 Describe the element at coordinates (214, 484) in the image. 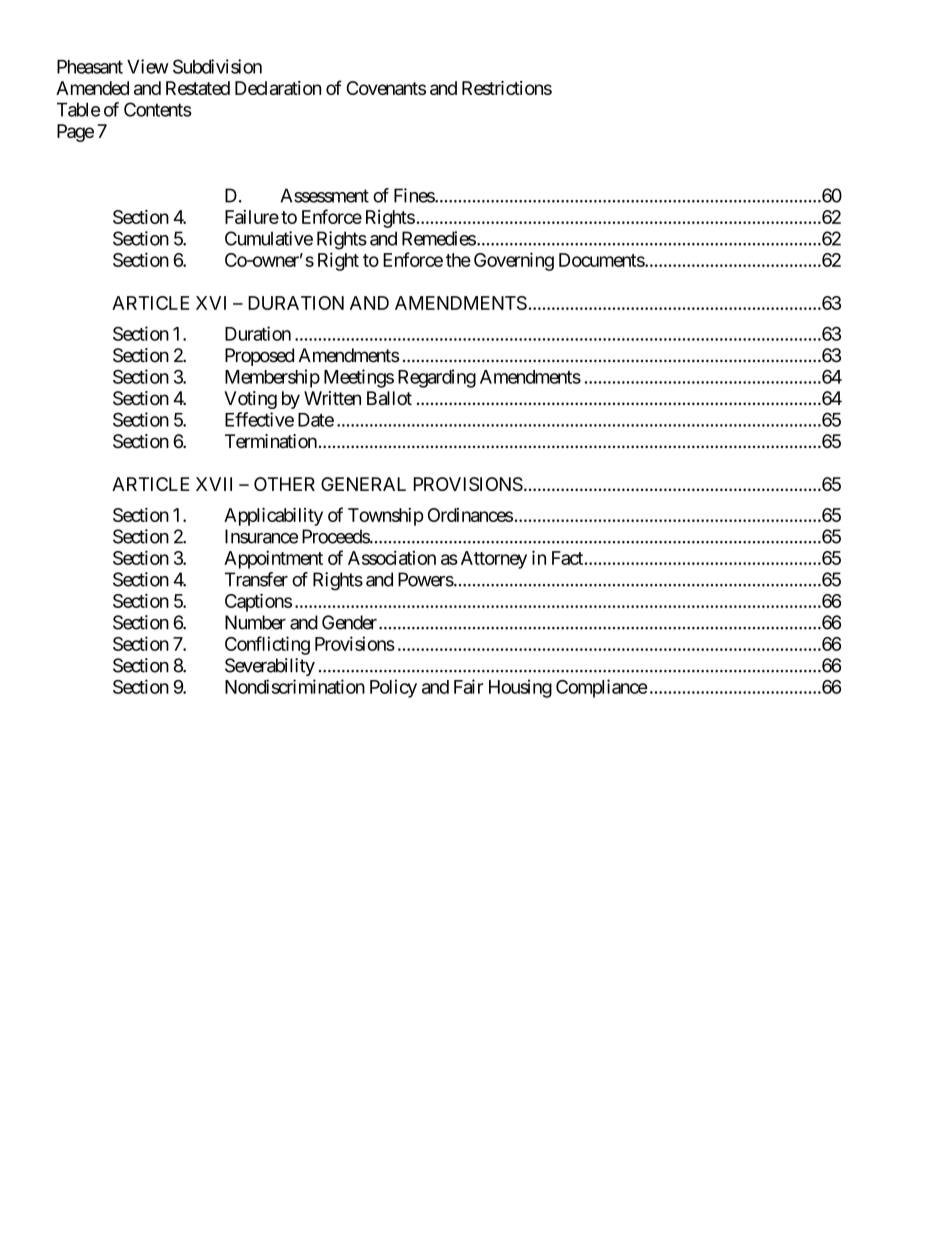

I see `XVII` at that location.
